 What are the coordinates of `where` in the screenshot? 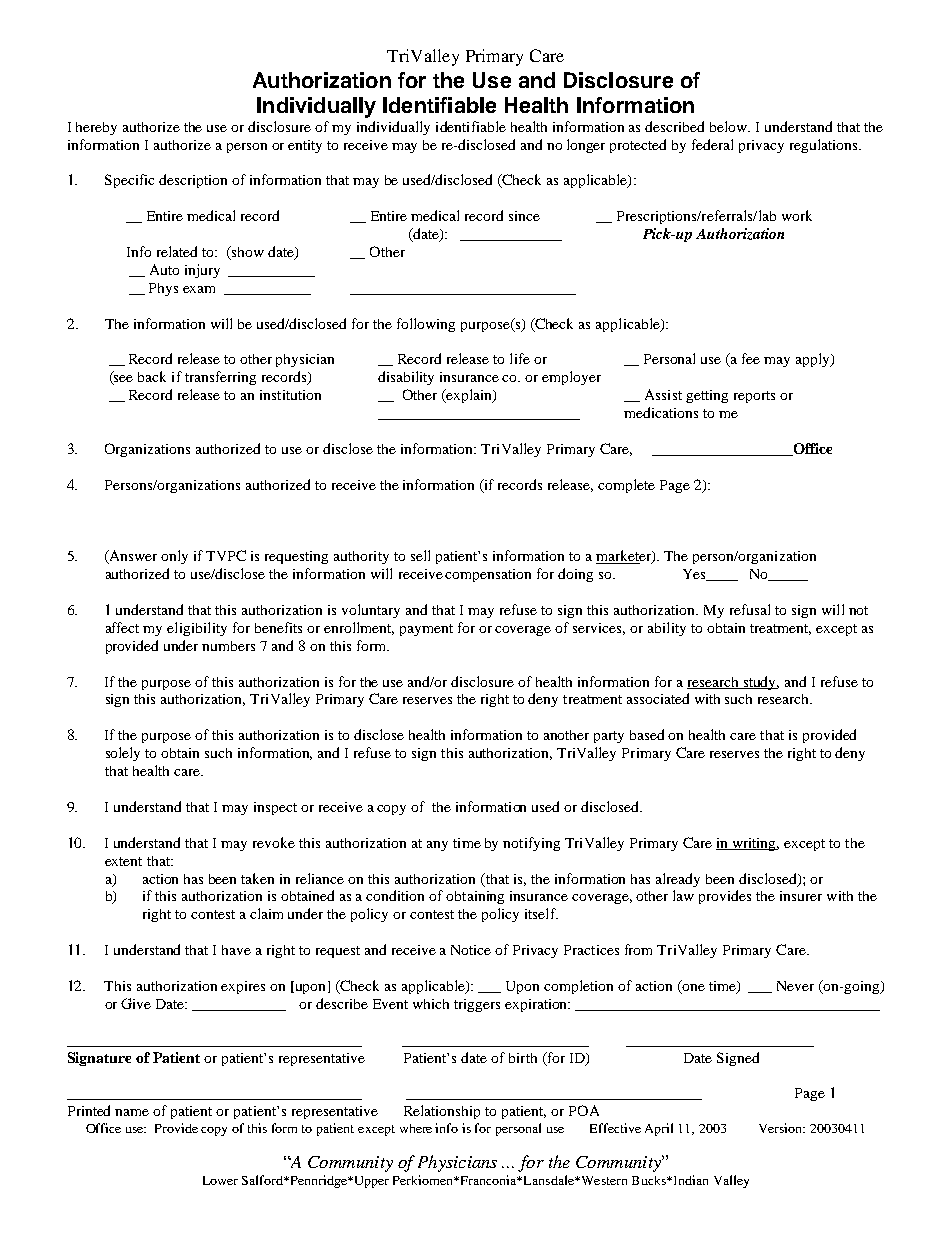 It's located at (416, 1128).
